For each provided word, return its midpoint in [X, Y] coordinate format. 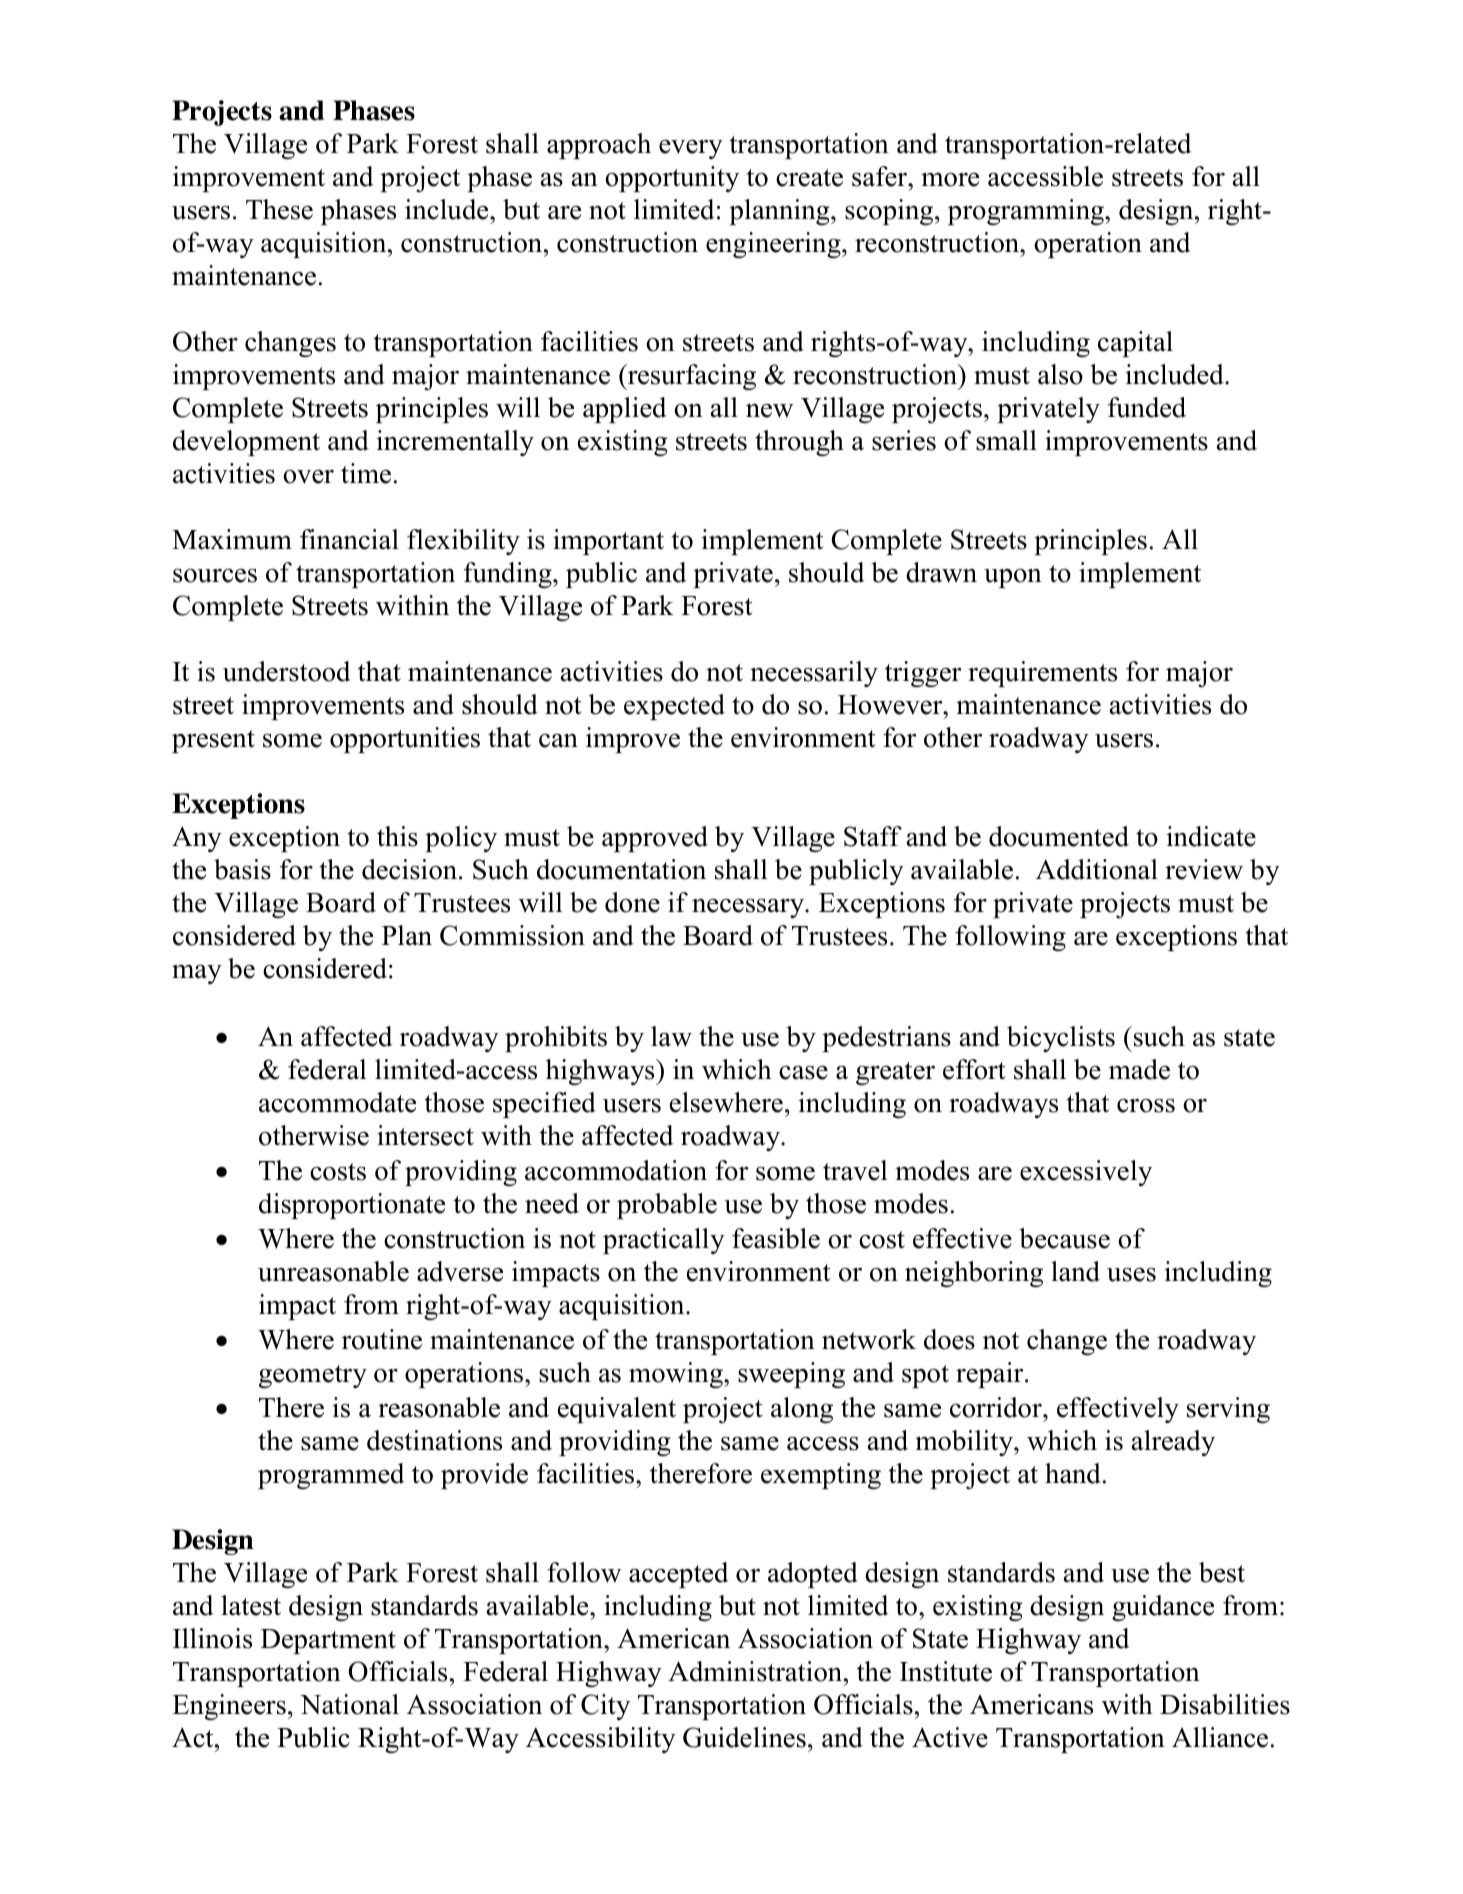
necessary [749, 908]
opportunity [672, 179]
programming [1027, 212]
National [349, 1704]
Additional [1097, 869]
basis [242, 869]
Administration [756, 1671]
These [279, 209]
